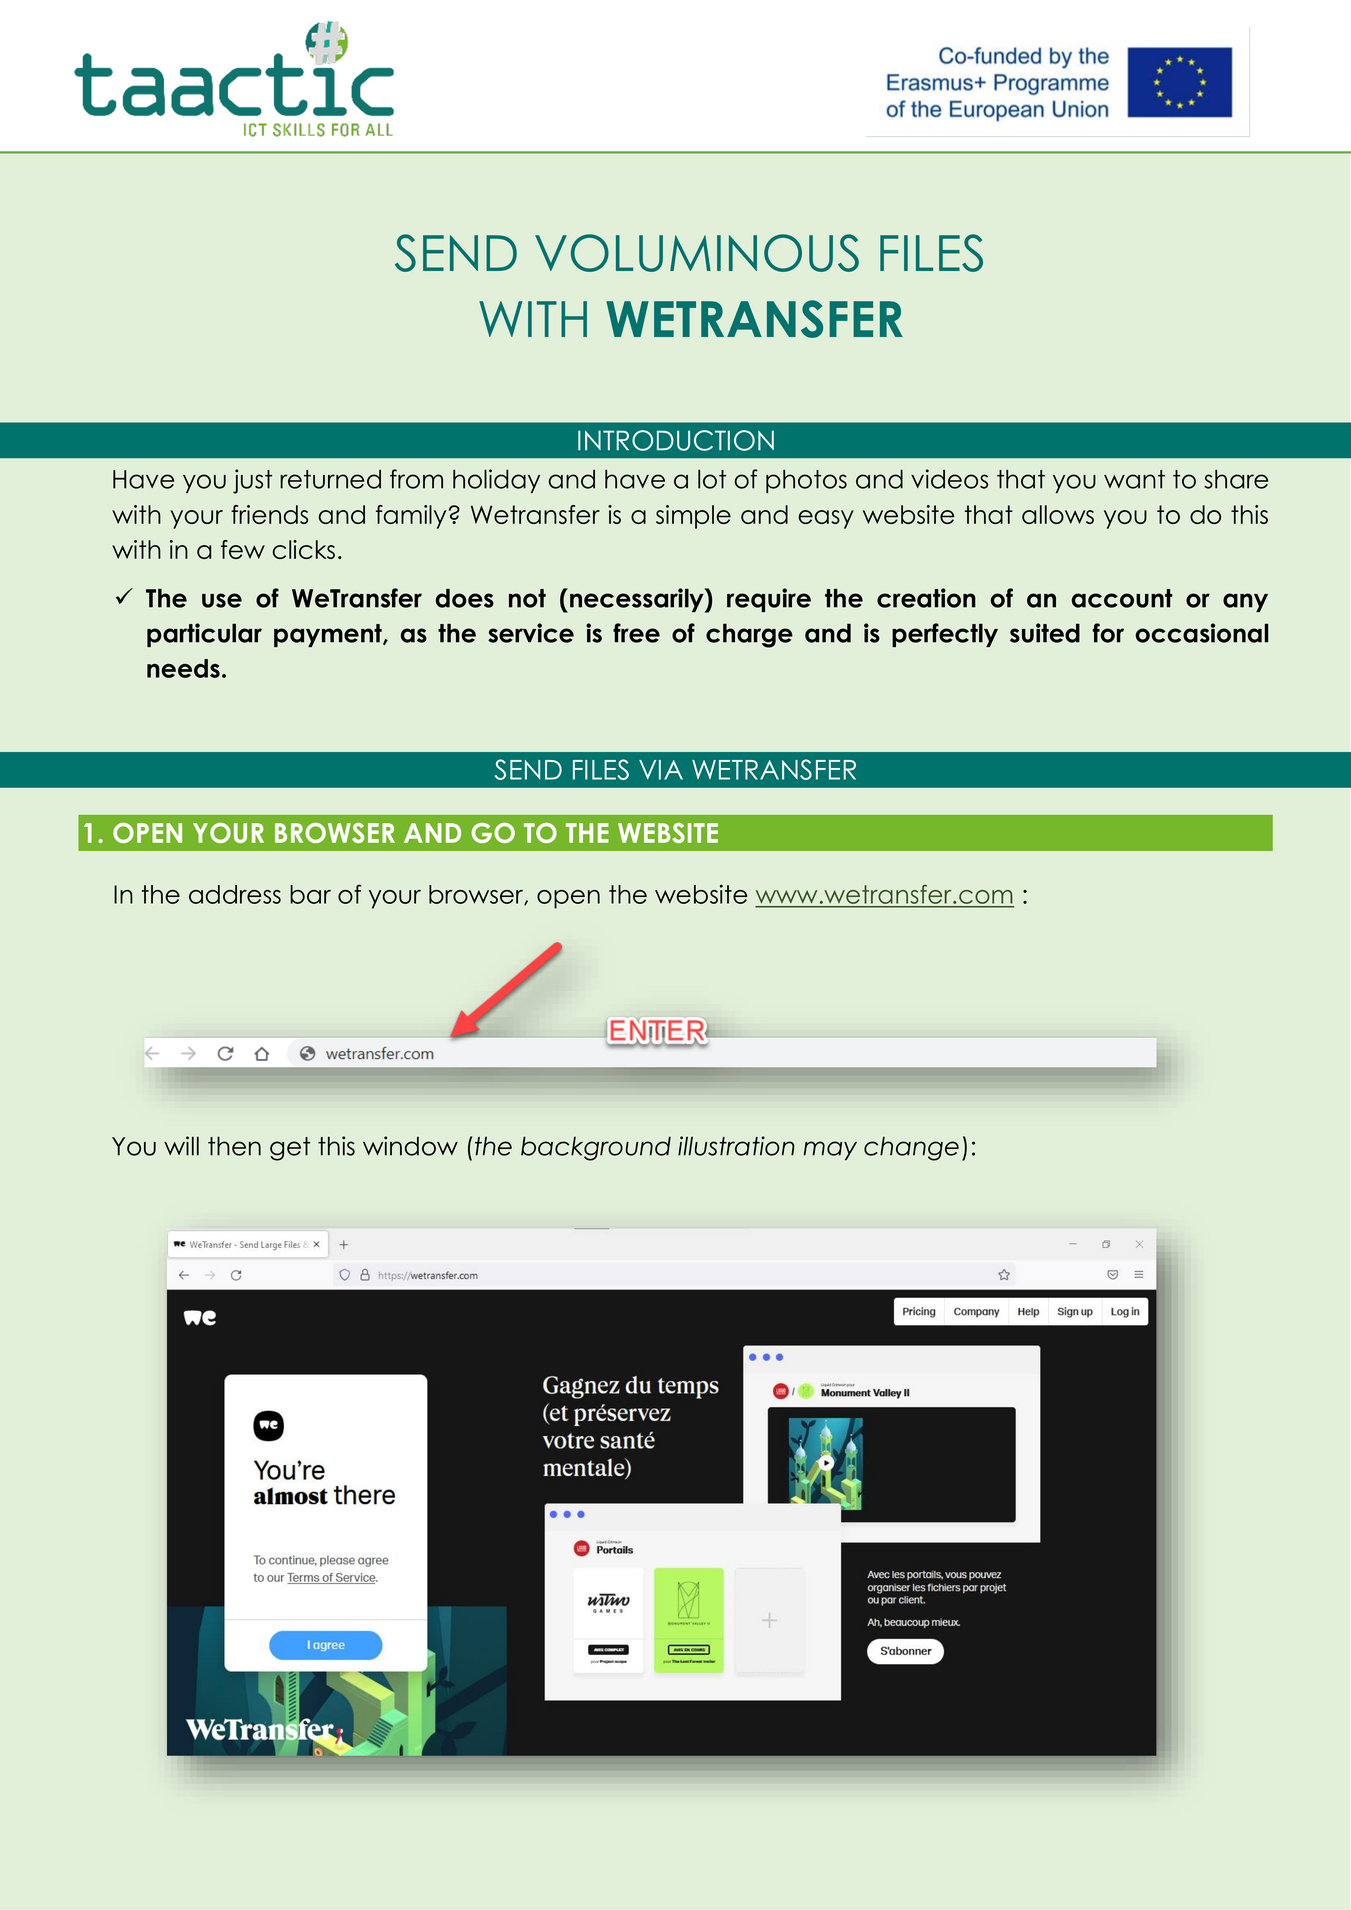  What do you see at coordinates (310, 894) in the screenshot?
I see `bar` at bounding box center [310, 894].
